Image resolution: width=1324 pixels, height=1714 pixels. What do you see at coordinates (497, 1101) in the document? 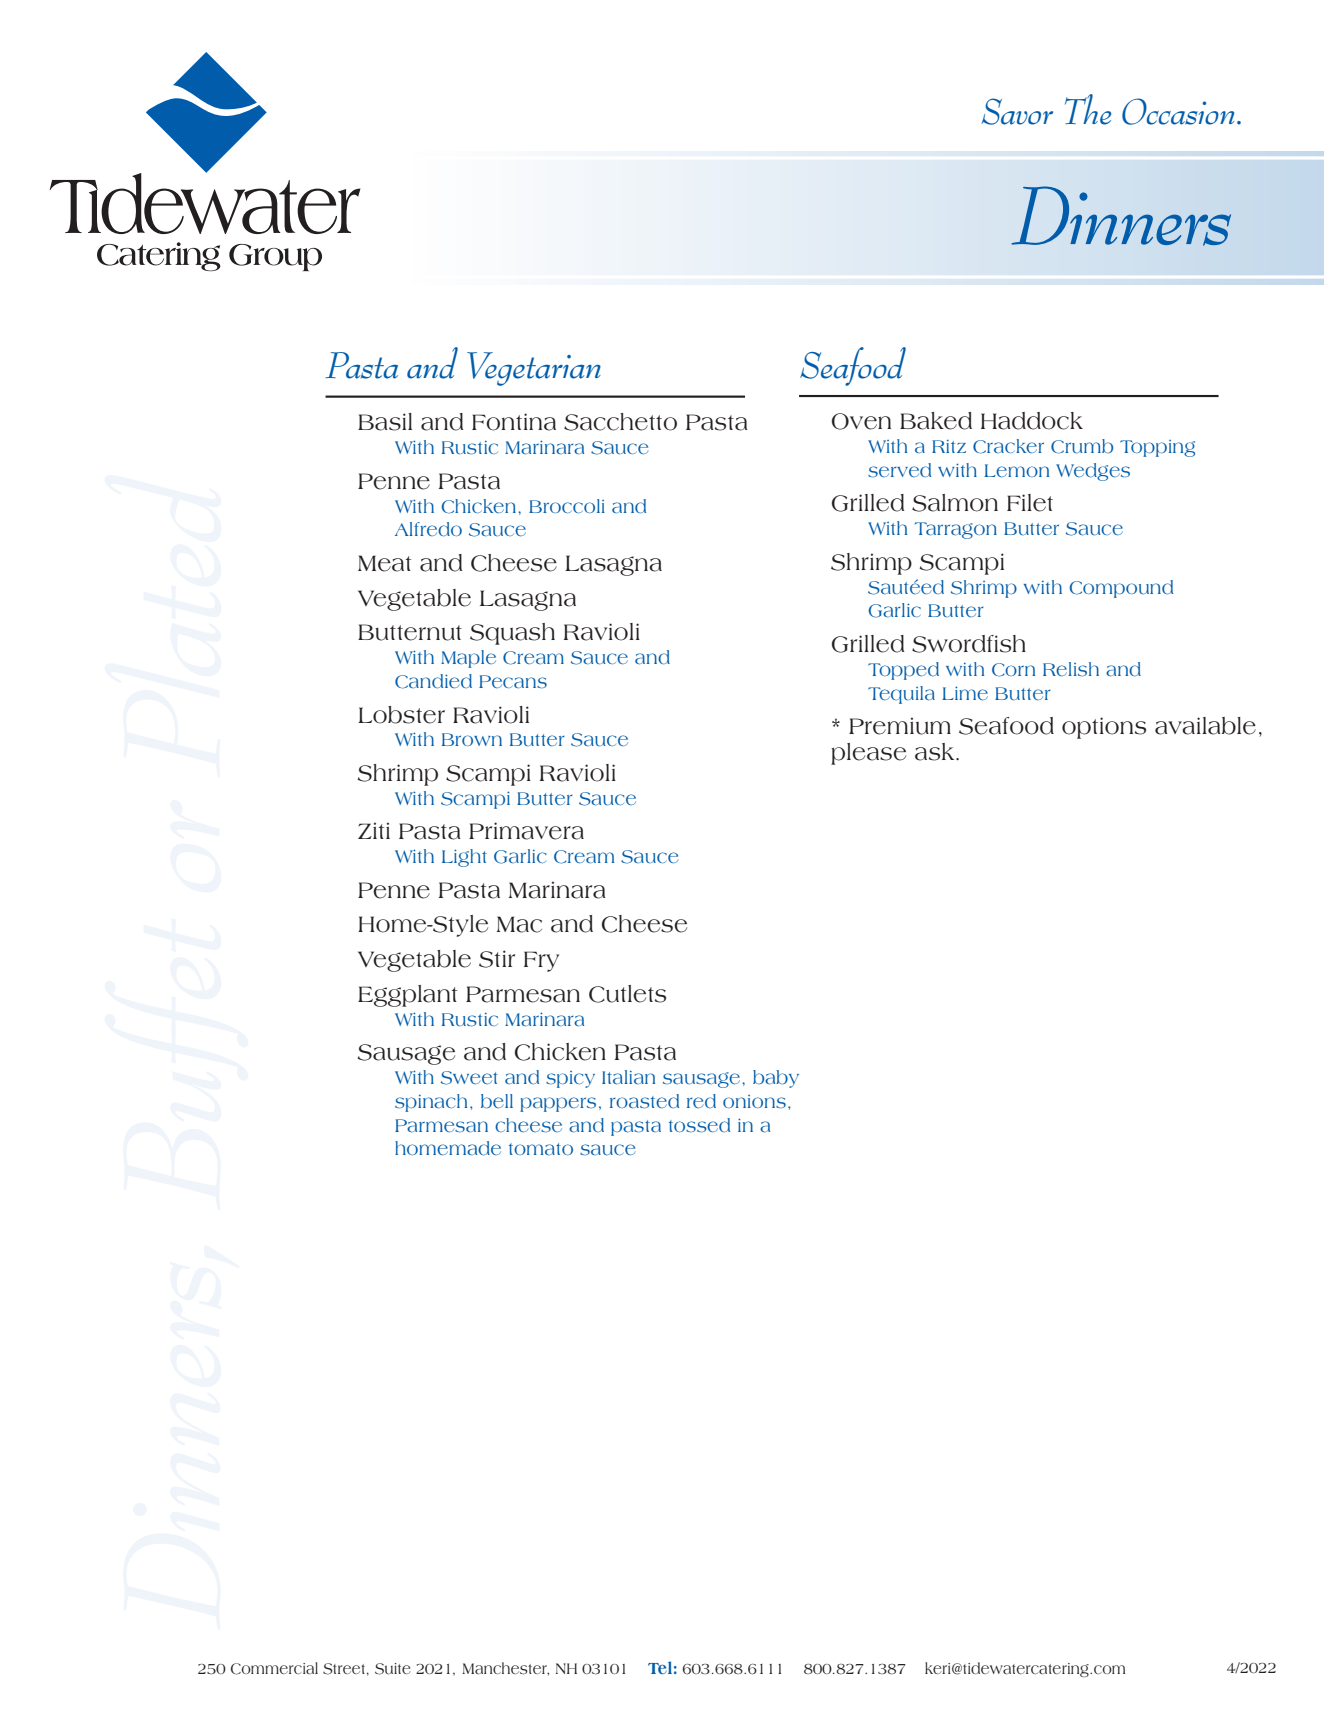
I see `bell` at bounding box center [497, 1101].
